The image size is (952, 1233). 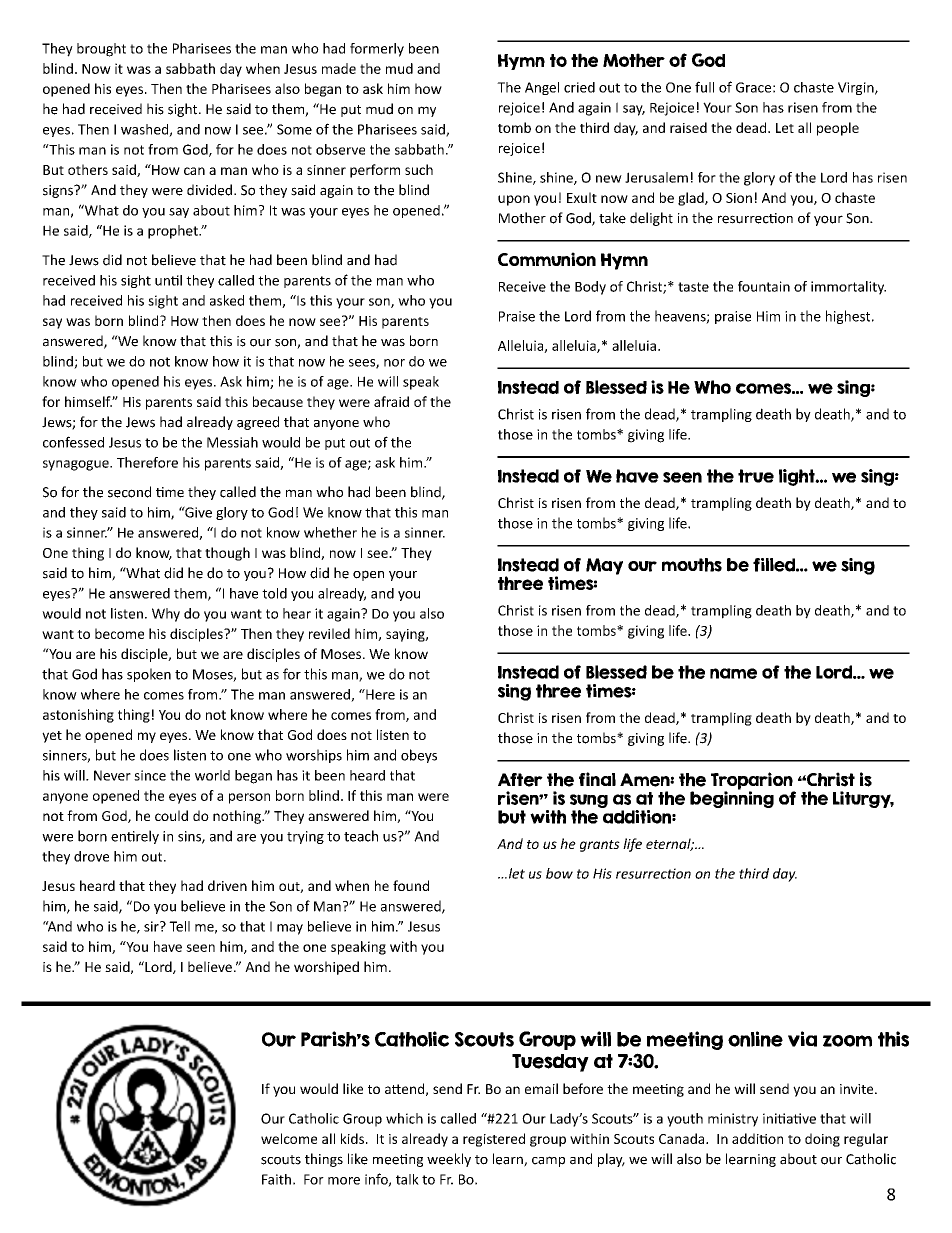 What do you see at coordinates (73, 442) in the screenshot?
I see `confessed` at bounding box center [73, 442].
